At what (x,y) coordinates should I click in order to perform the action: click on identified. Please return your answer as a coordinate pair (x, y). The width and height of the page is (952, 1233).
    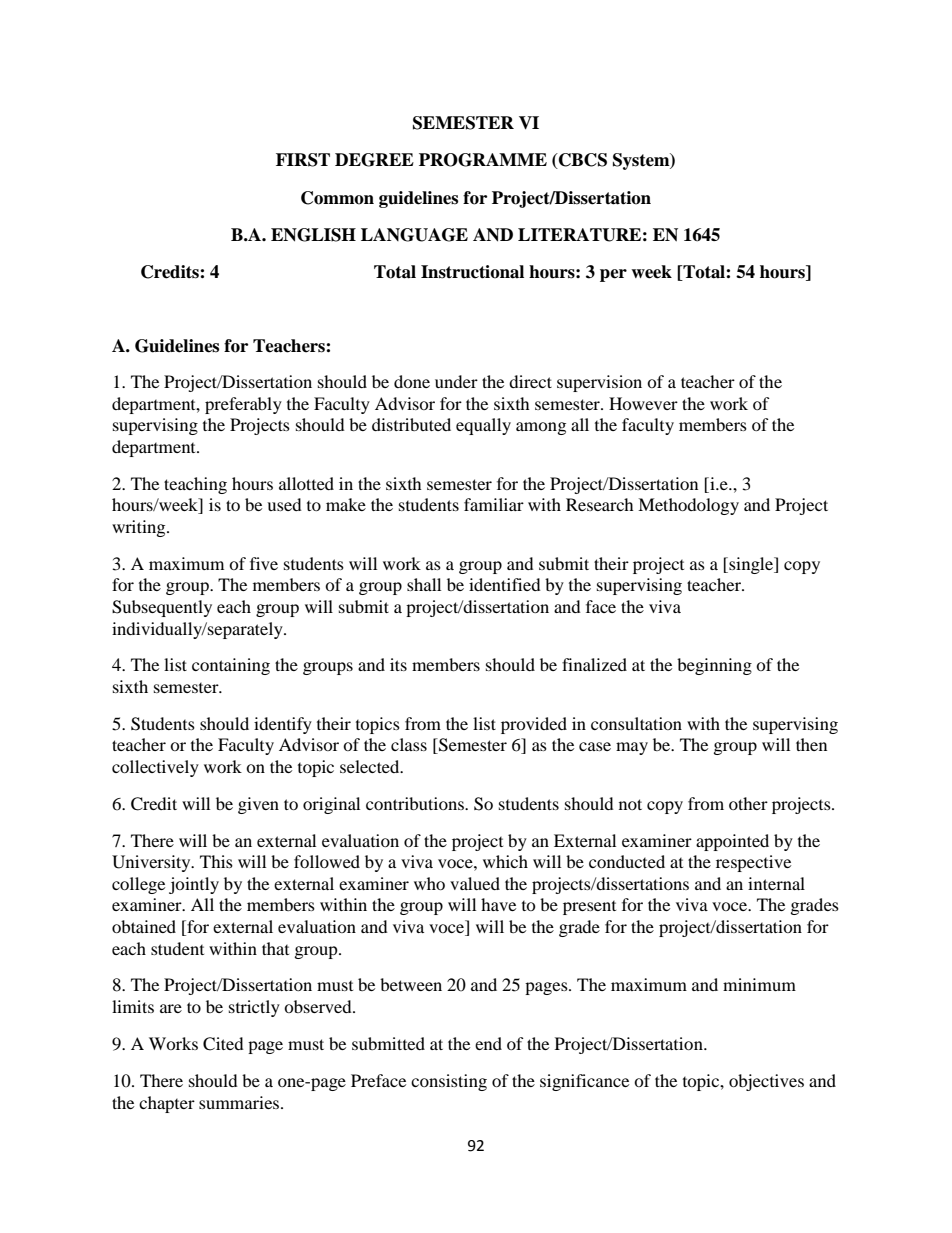
    Looking at the image, I should click on (505, 584).
